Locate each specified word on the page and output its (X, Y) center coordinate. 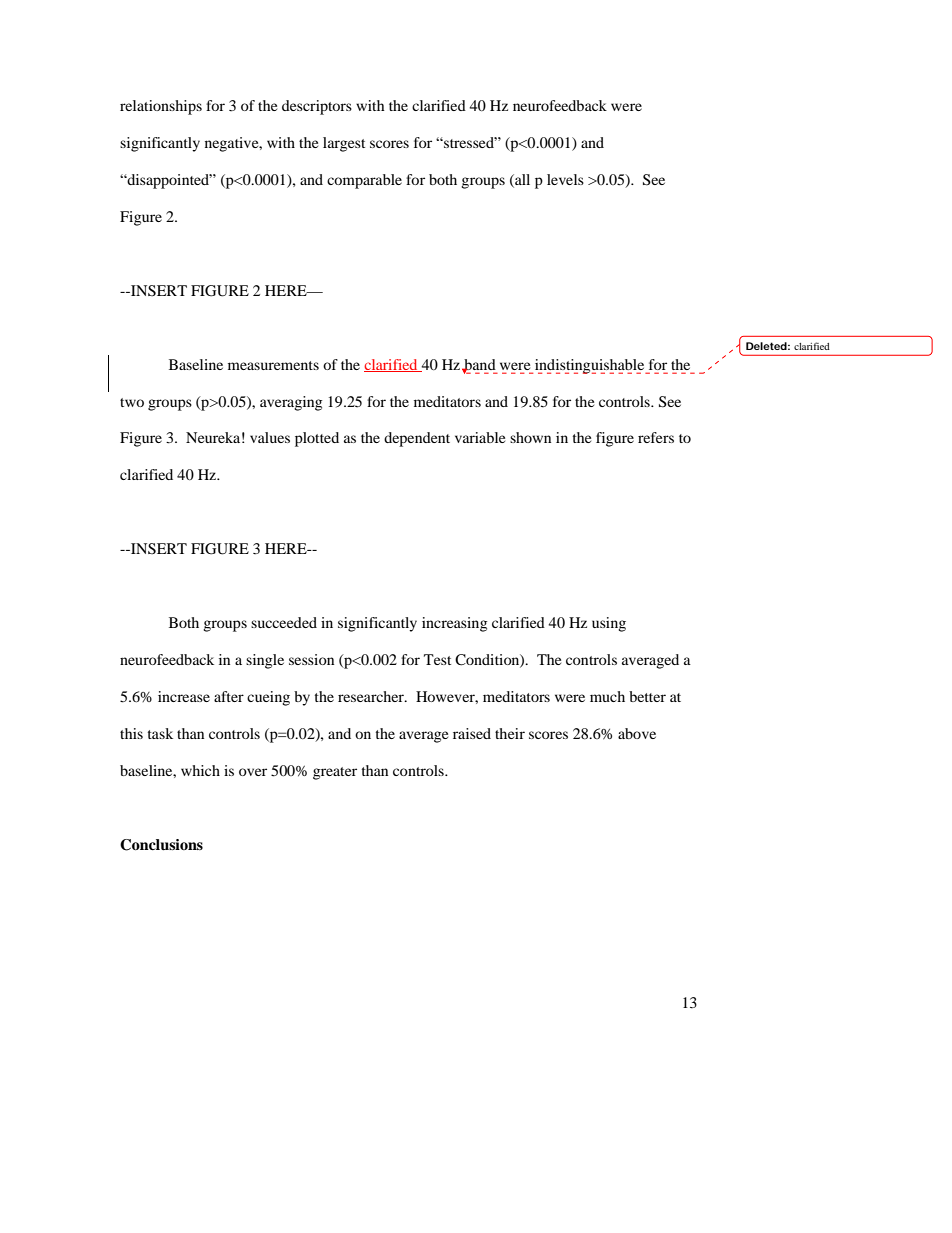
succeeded (284, 622)
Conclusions (161, 845)
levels (565, 179)
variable (480, 437)
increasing (454, 624)
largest (344, 144)
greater (335, 773)
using (609, 624)
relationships (161, 107)
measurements (273, 365)
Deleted (766, 346)
